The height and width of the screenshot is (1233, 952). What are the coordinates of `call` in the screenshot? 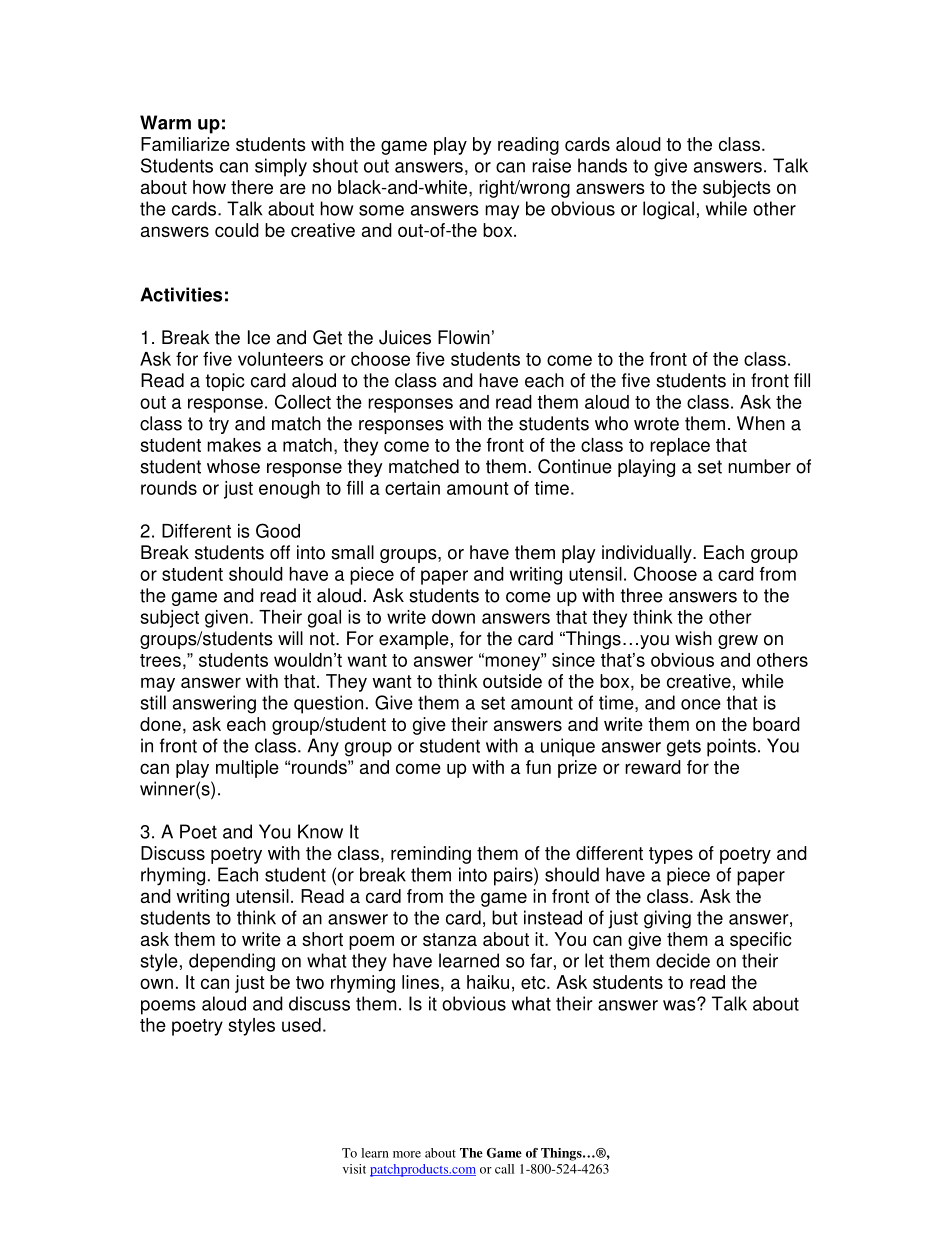 It's located at (504, 1169).
